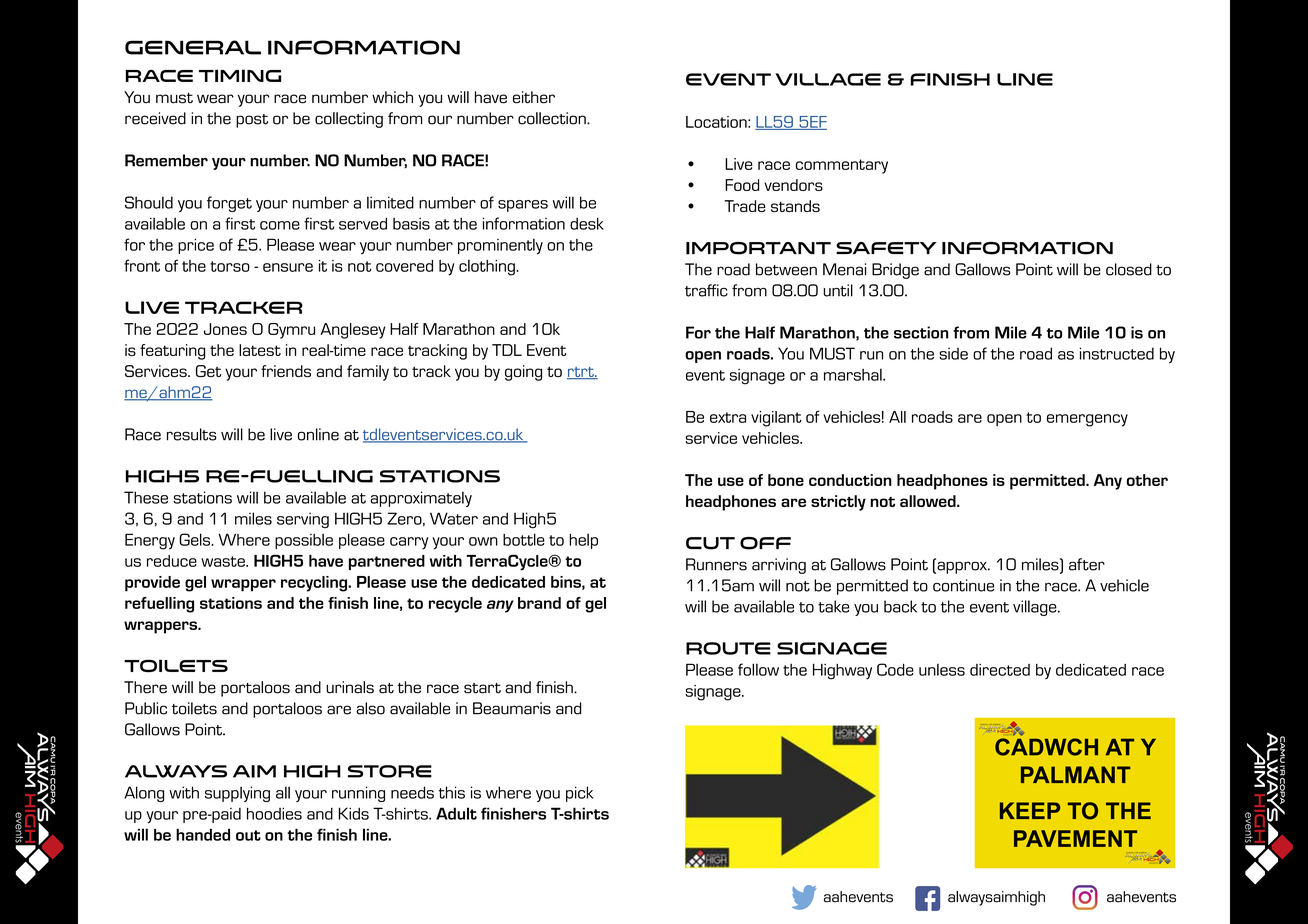  Describe the element at coordinates (579, 794) in the screenshot. I see `pick` at that location.
